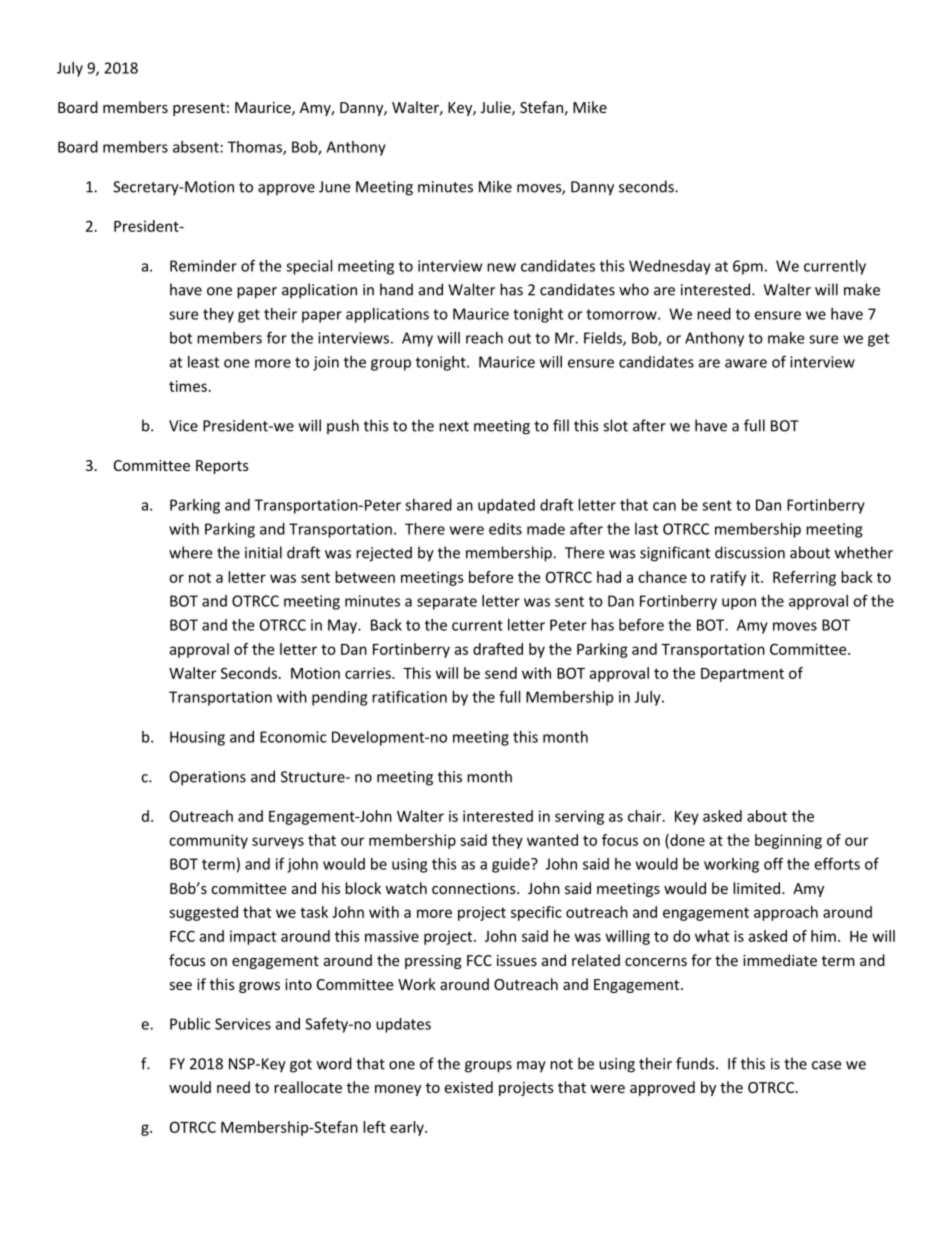  Describe the element at coordinates (222, 467) in the screenshot. I see `Reports` at that location.
